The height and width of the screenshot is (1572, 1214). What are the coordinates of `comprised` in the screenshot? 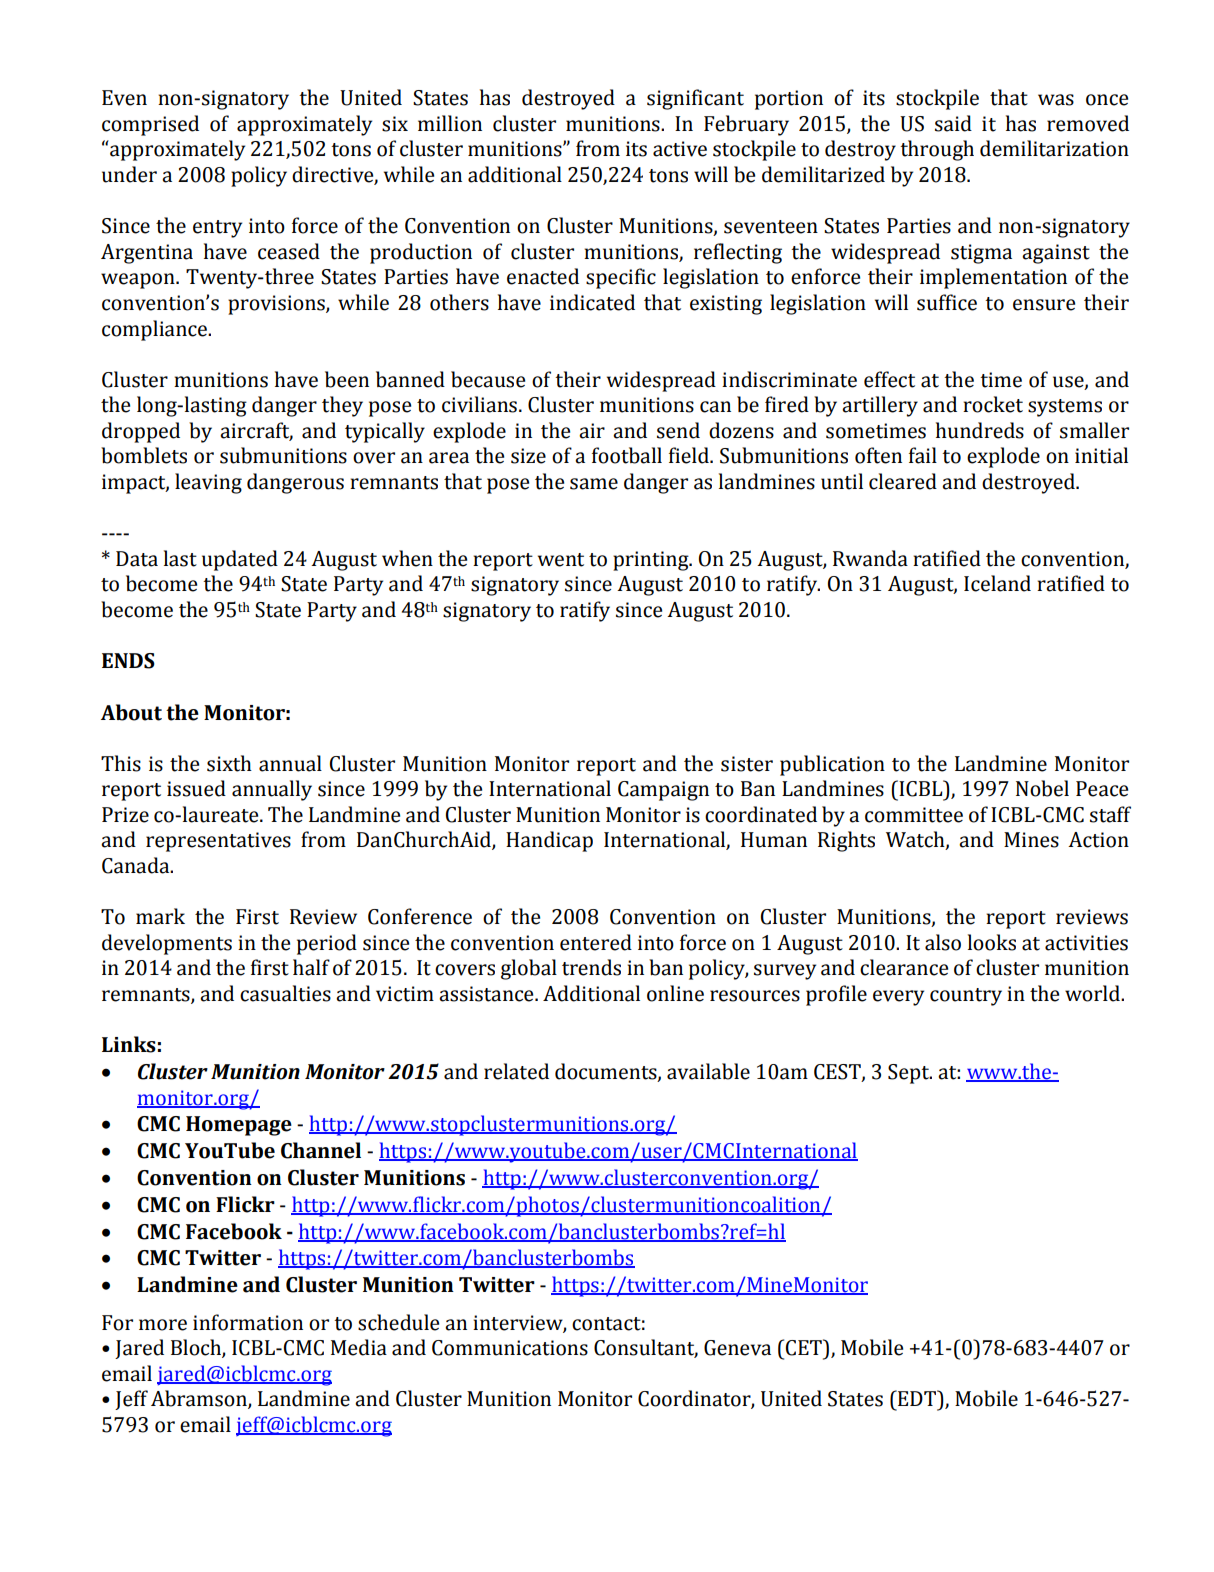 It's located at (150, 125).
